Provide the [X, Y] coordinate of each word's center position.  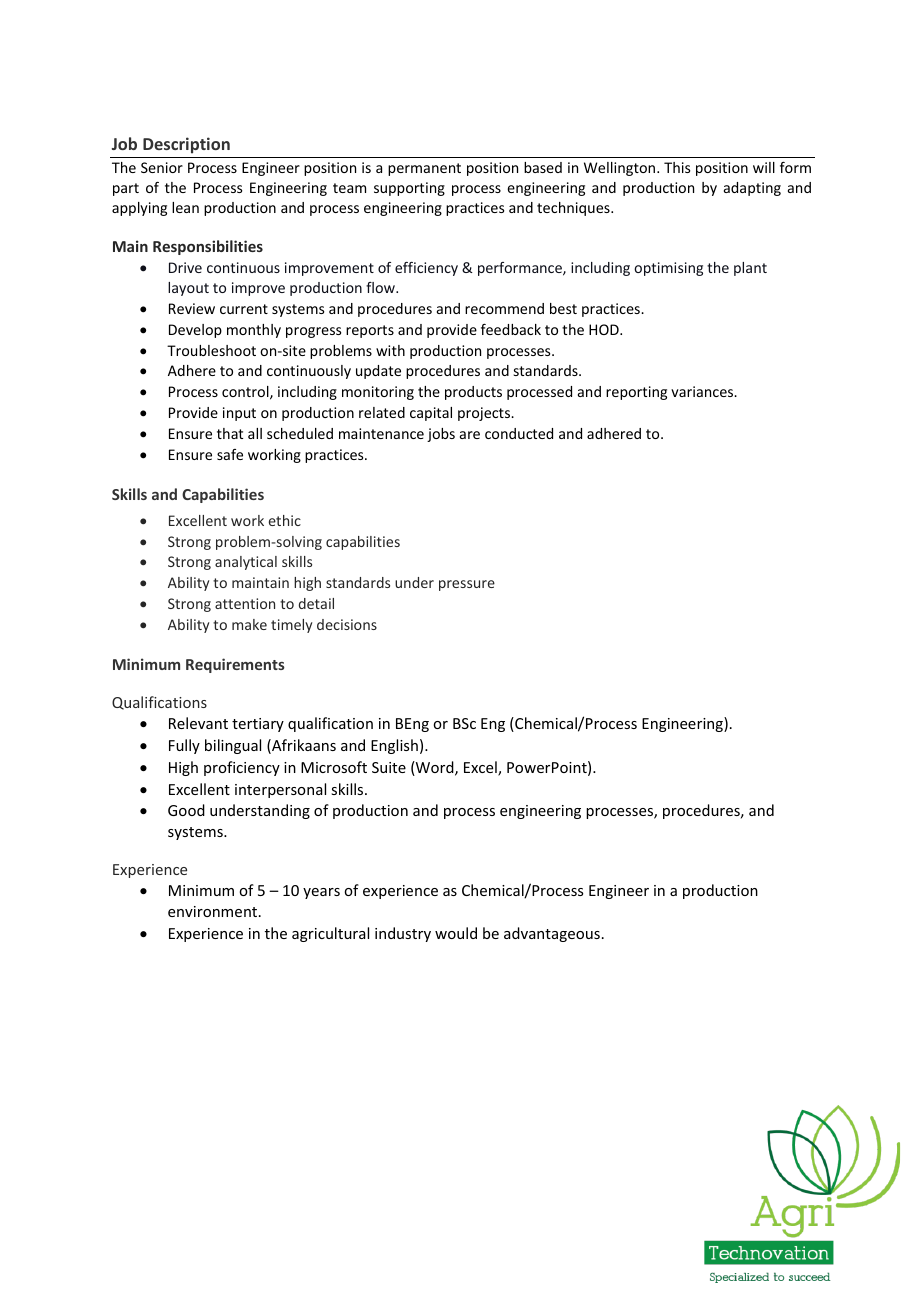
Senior [162, 167]
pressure [467, 585]
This [677, 167]
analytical [246, 563]
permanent [424, 169]
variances [703, 391]
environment [212, 911]
